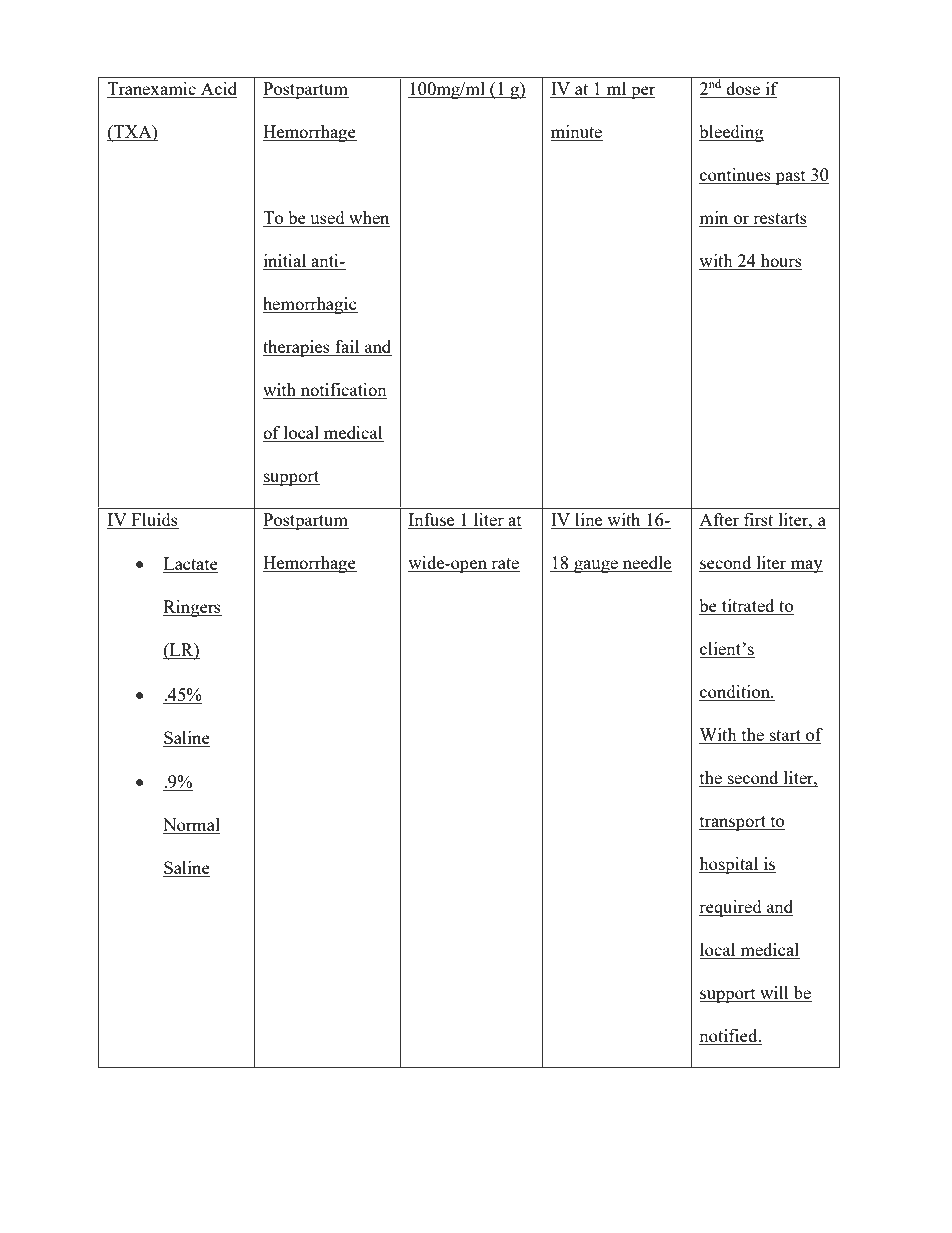 The height and width of the screenshot is (1233, 952). What do you see at coordinates (577, 133) in the screenshot?
I see `minute` at bounding box center [577, 133].
